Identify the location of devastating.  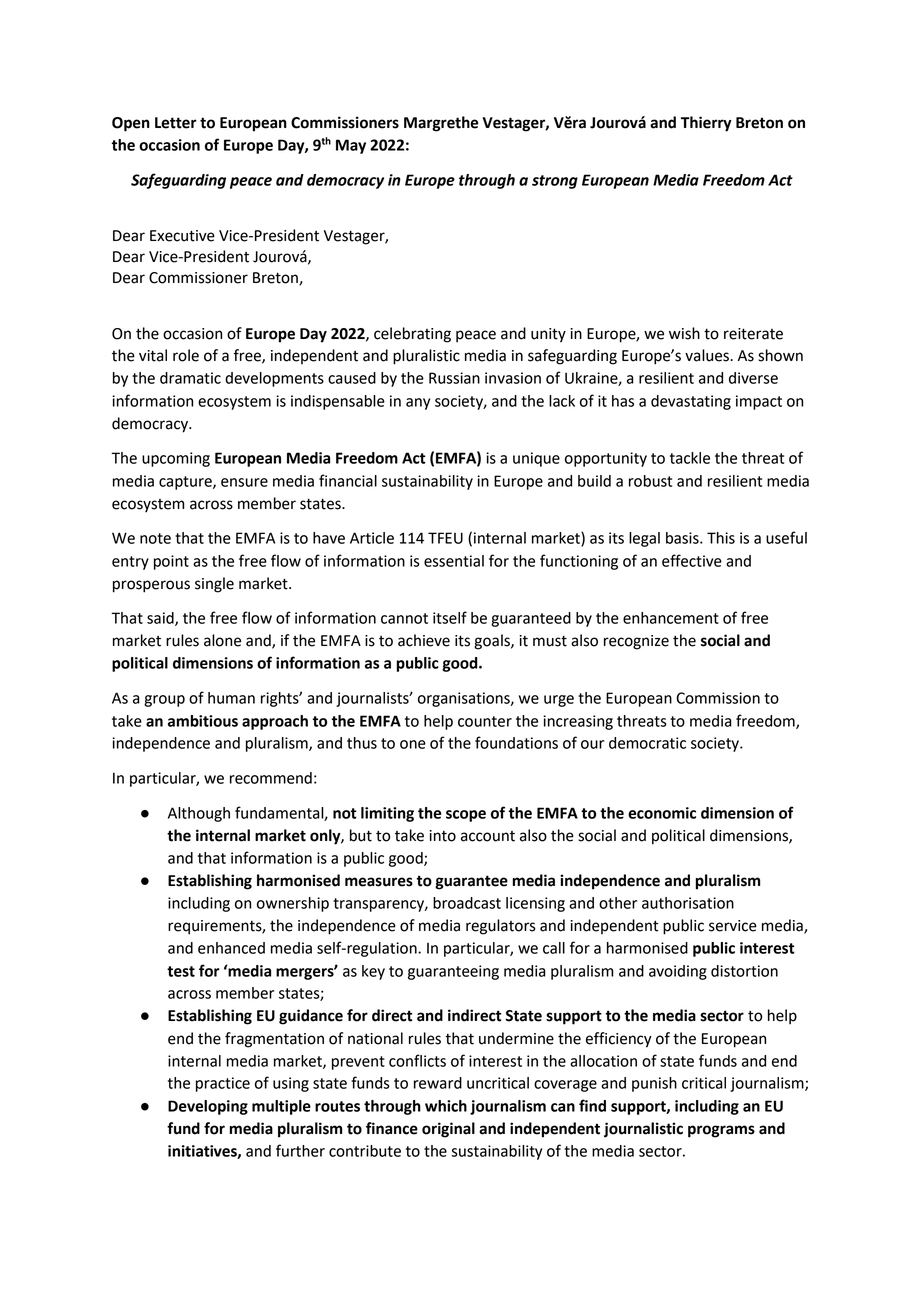
(691, 402).
